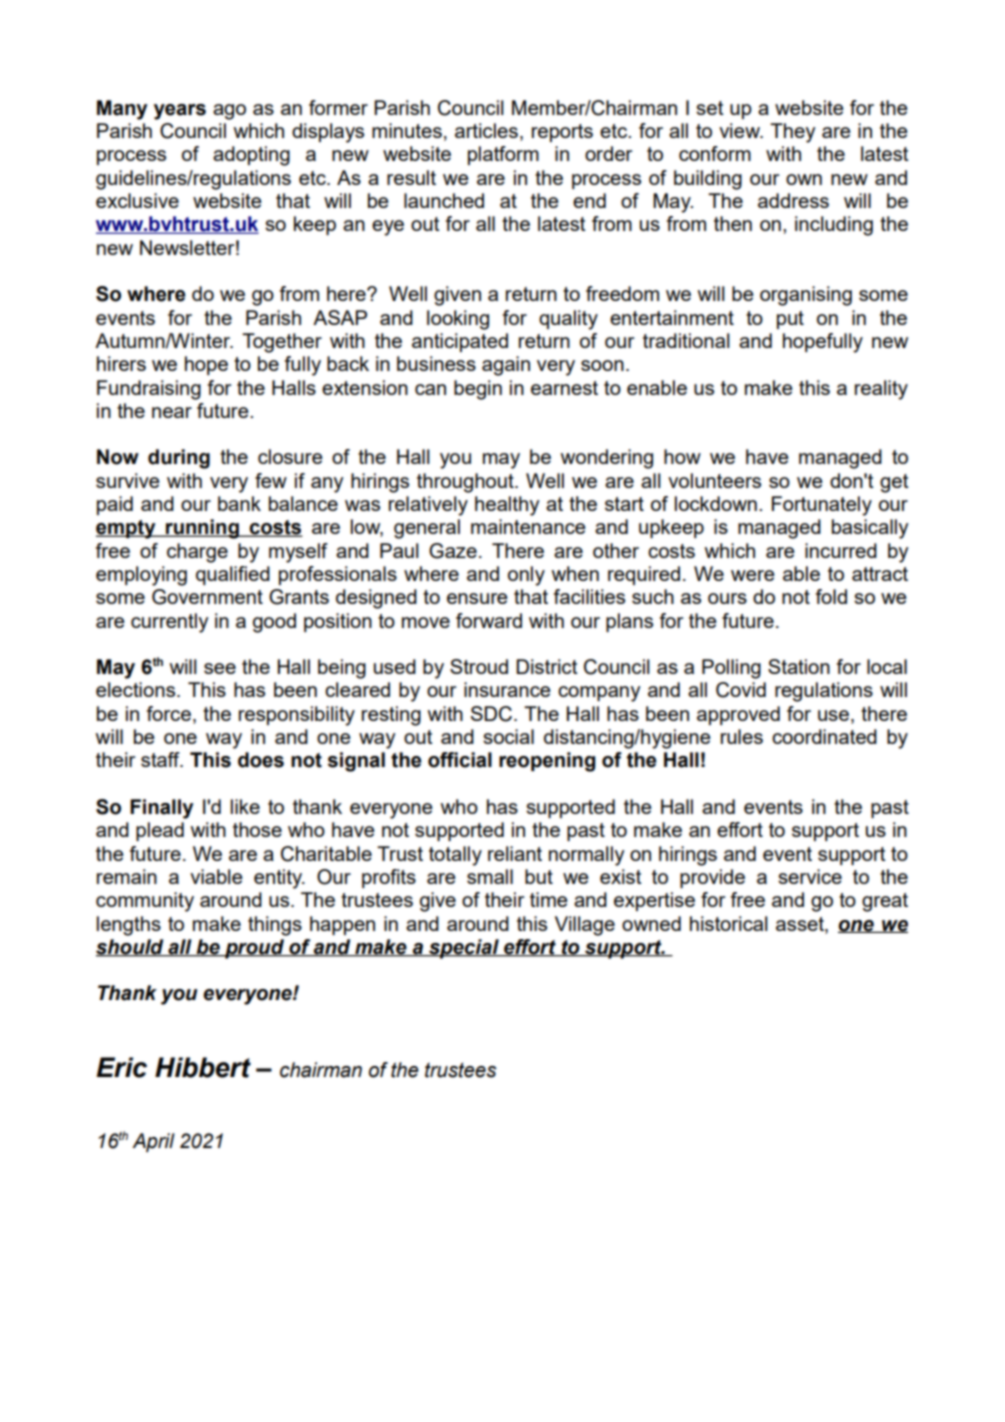 Image resolution: width=1005 pixels, height=1422 pixels. Describe the element at coordinates (792, 133) in the screenshot. I see `They` at that location.
